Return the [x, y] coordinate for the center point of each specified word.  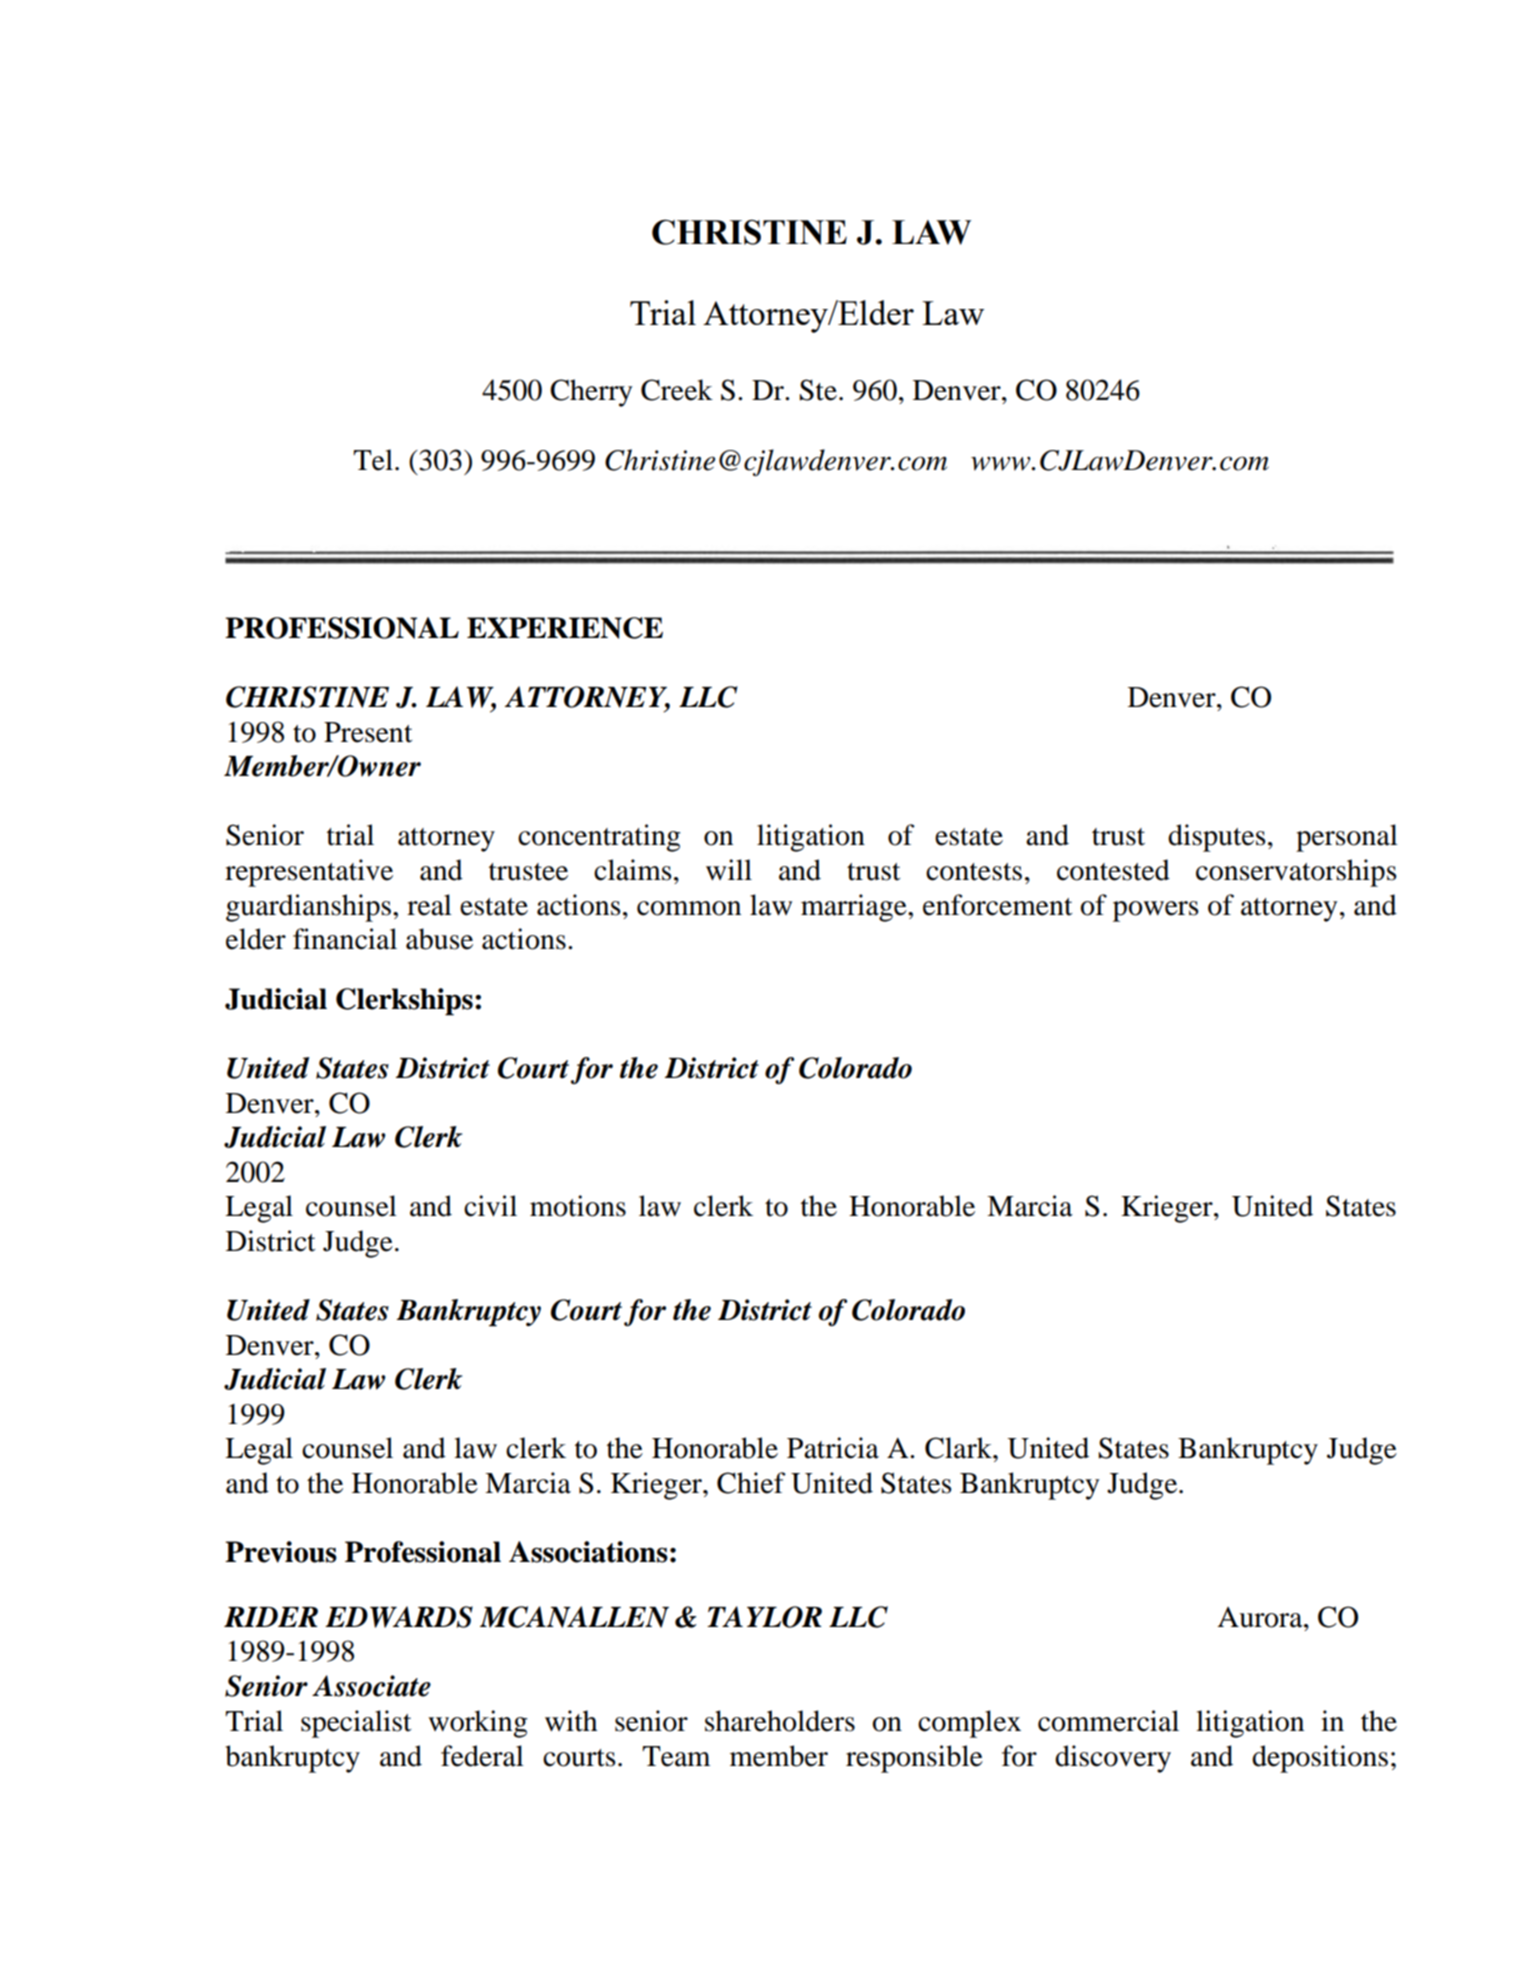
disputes [1217, 838]
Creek [677, 390]
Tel [373, 460]
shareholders [780, 1721]
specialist [356, 1724]
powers [1156, 911]
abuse [439, 939]
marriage [855, 908]
